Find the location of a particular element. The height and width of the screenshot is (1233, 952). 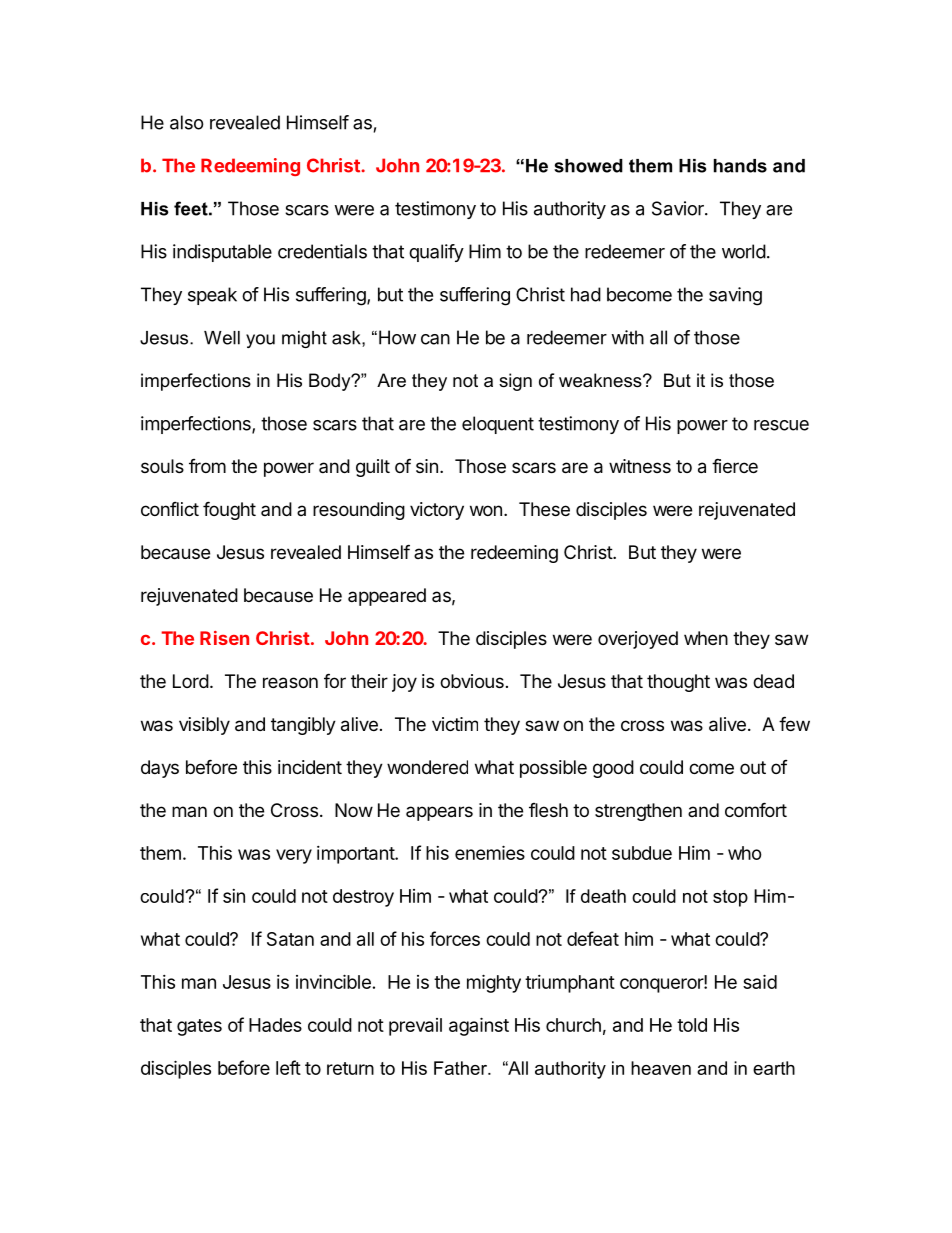

hands is located at coordinates (740, 166).
